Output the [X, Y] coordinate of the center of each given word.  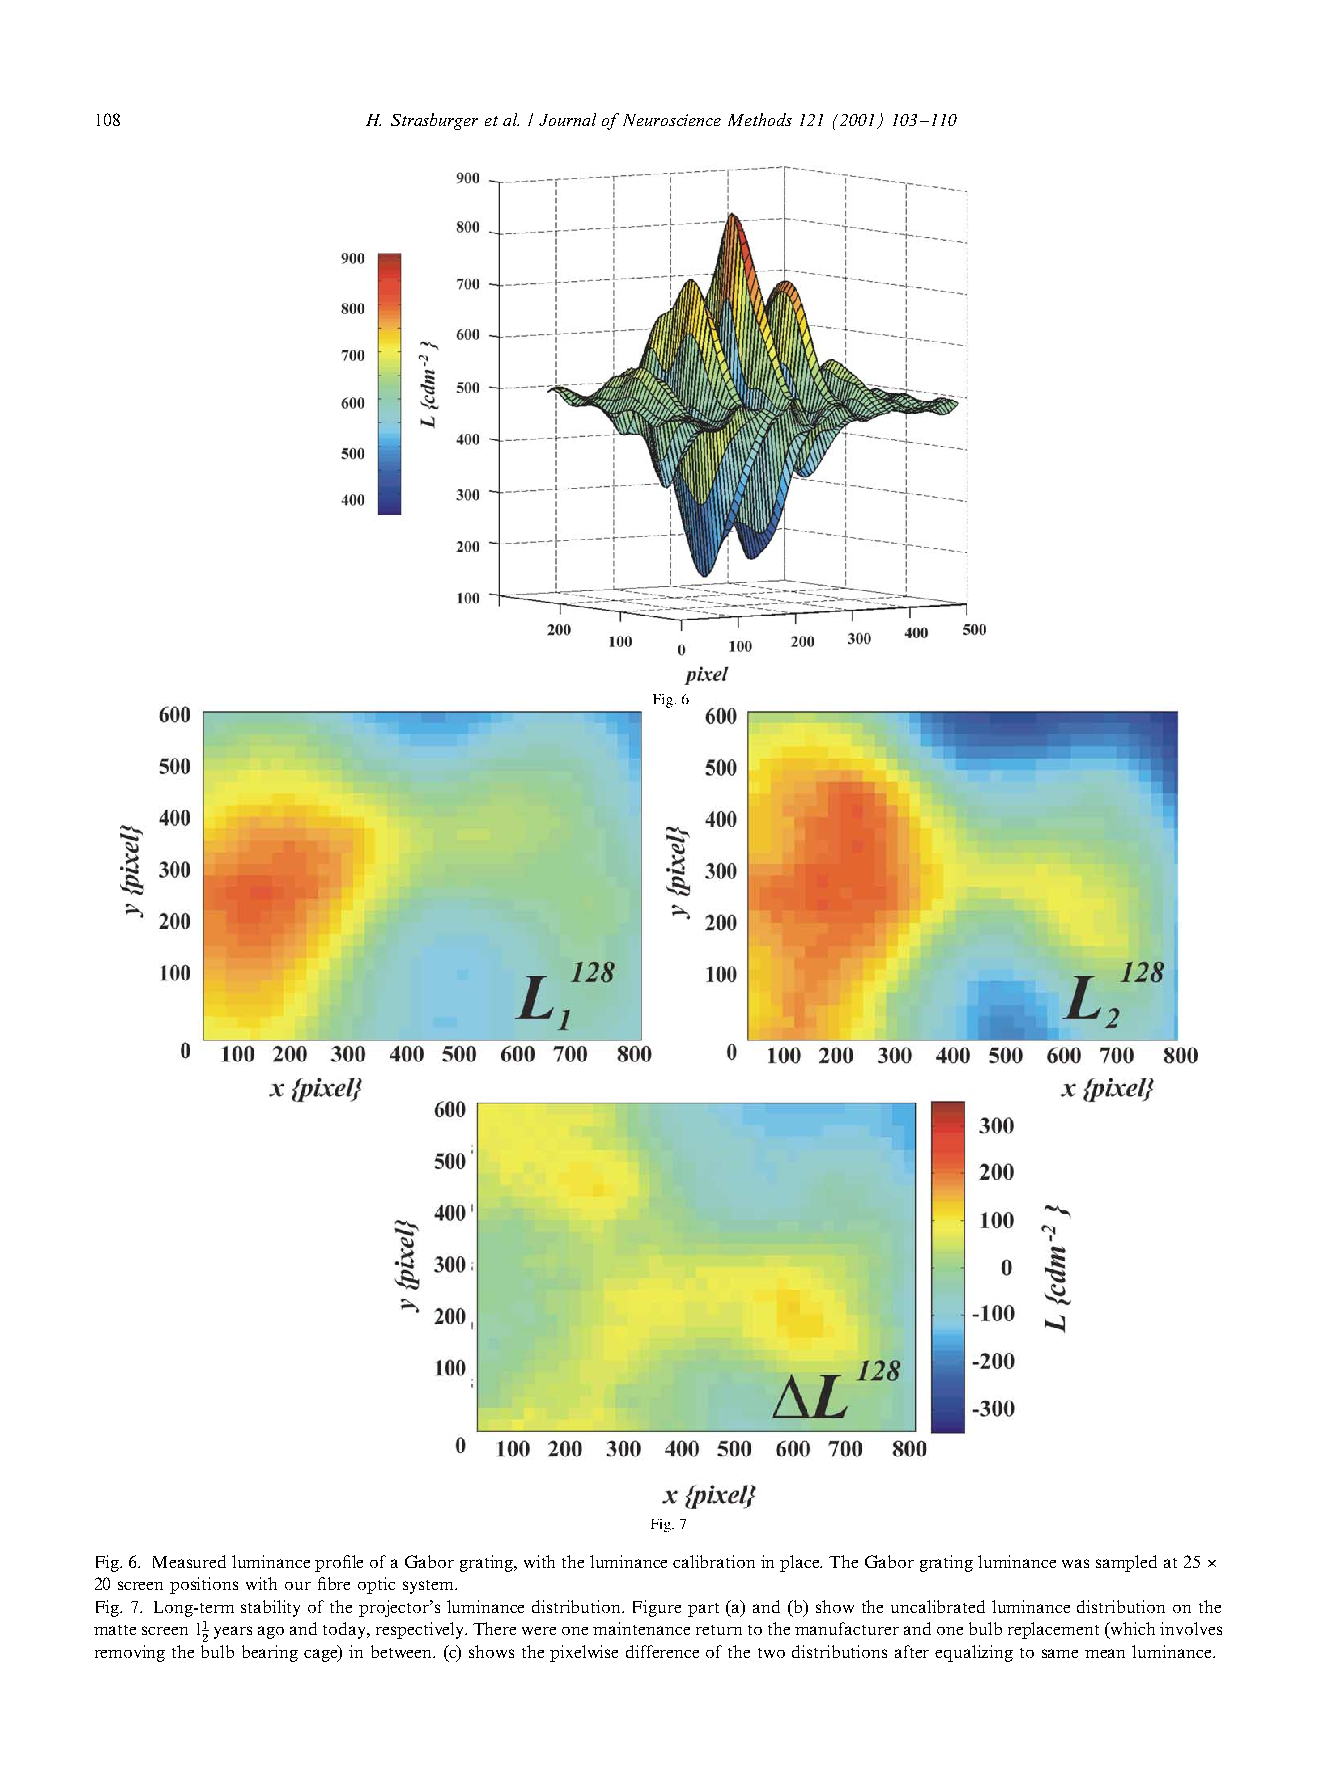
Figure [657, 1608]
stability [270, 1608]
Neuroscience [672, 120]
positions [204, 1585]
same [1060, 1653]
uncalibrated [938, 1606]
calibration [714, 1561]
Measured [189, 1561]
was [1075, 1563]
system [429, 1587]
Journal [567, 119]
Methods [760, 119]
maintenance [641, 1628]
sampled [1126, 1563]
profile [339, 1563]
